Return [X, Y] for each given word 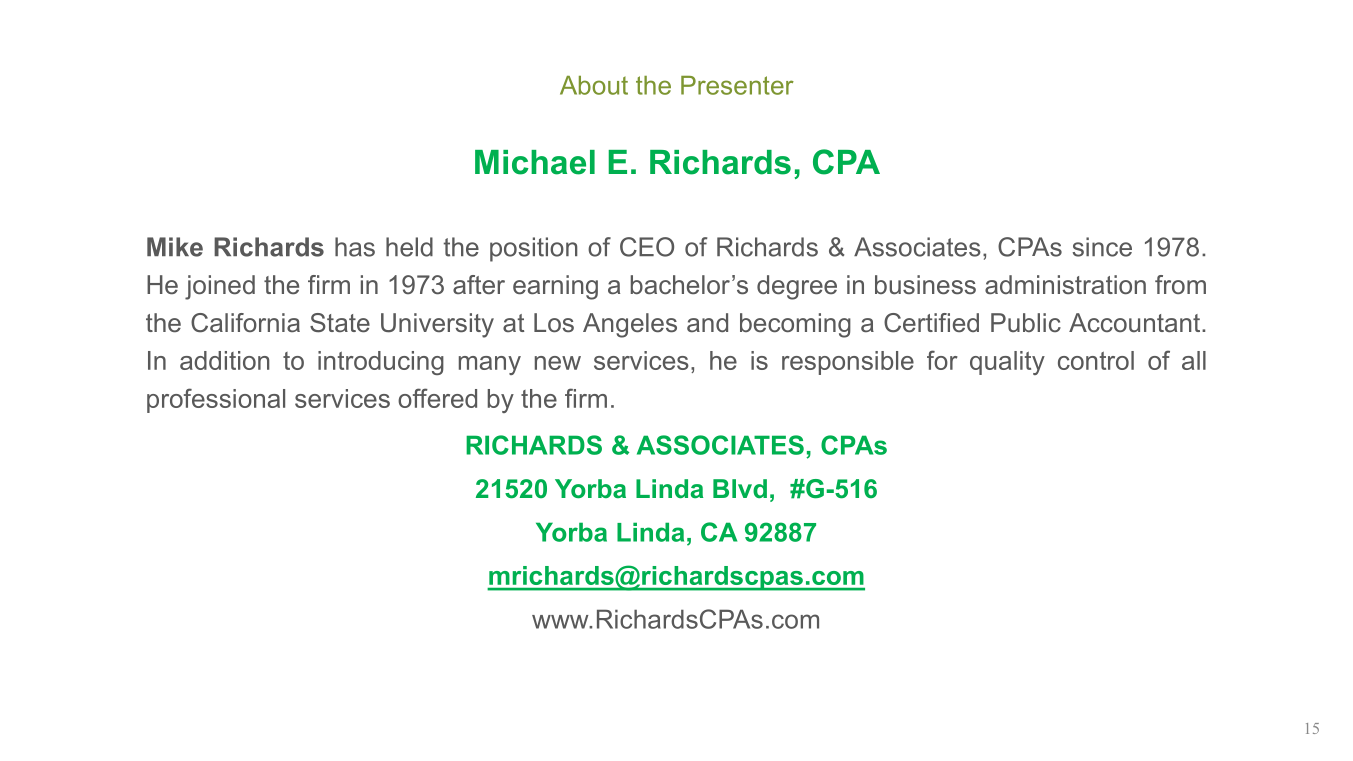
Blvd [740, 488]
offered [437, 398]
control [1096, 360]
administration [1065, 284]
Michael [535, 162]
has [355, 247]
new [558, 363]
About [594, 85]
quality [1007, 363]
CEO [647, 247]
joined [220, 287]
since [1102, 247]
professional [216, 400]
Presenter [737, 85]
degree [797, 287]
